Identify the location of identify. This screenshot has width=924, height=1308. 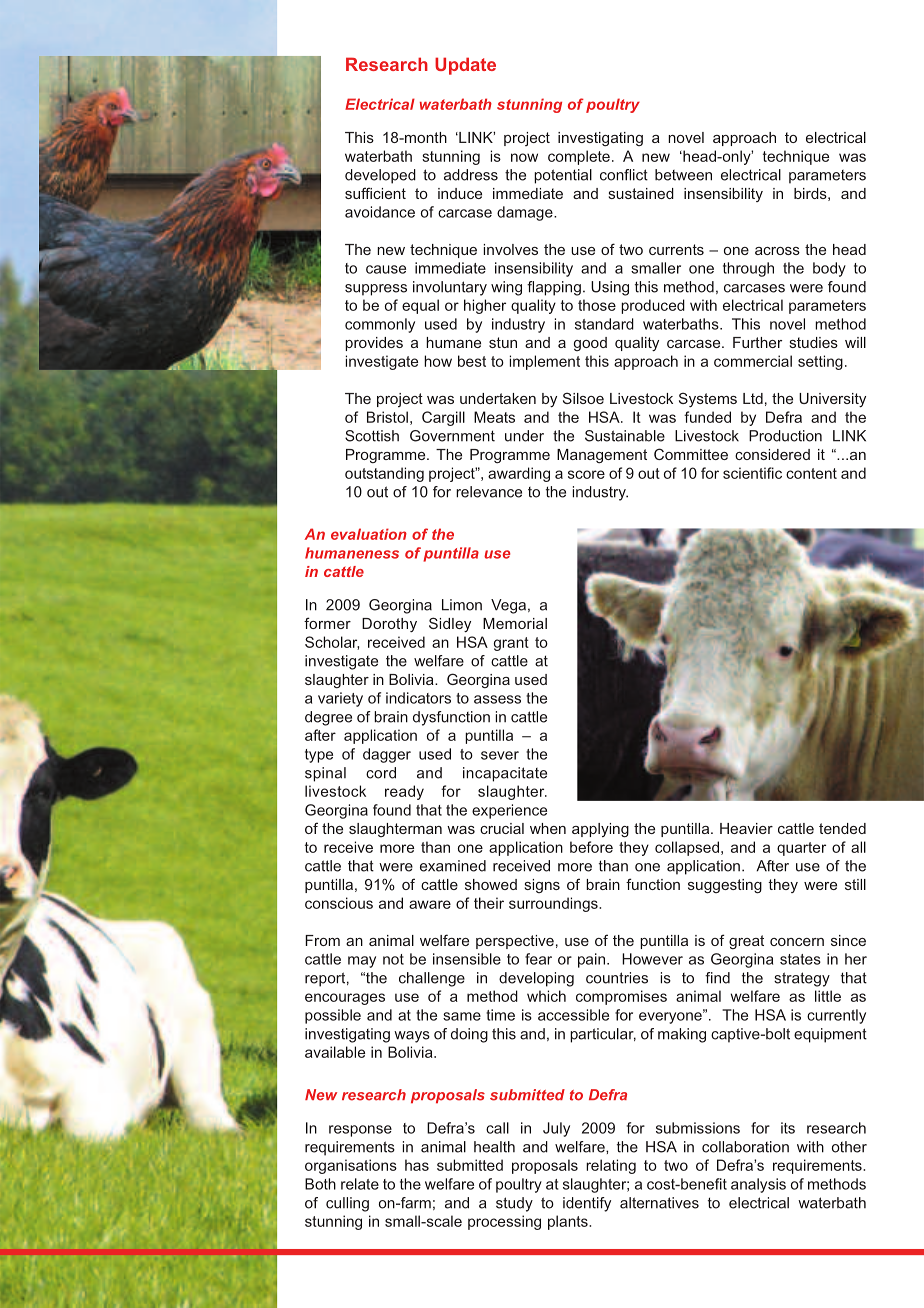
(587, 1204).
